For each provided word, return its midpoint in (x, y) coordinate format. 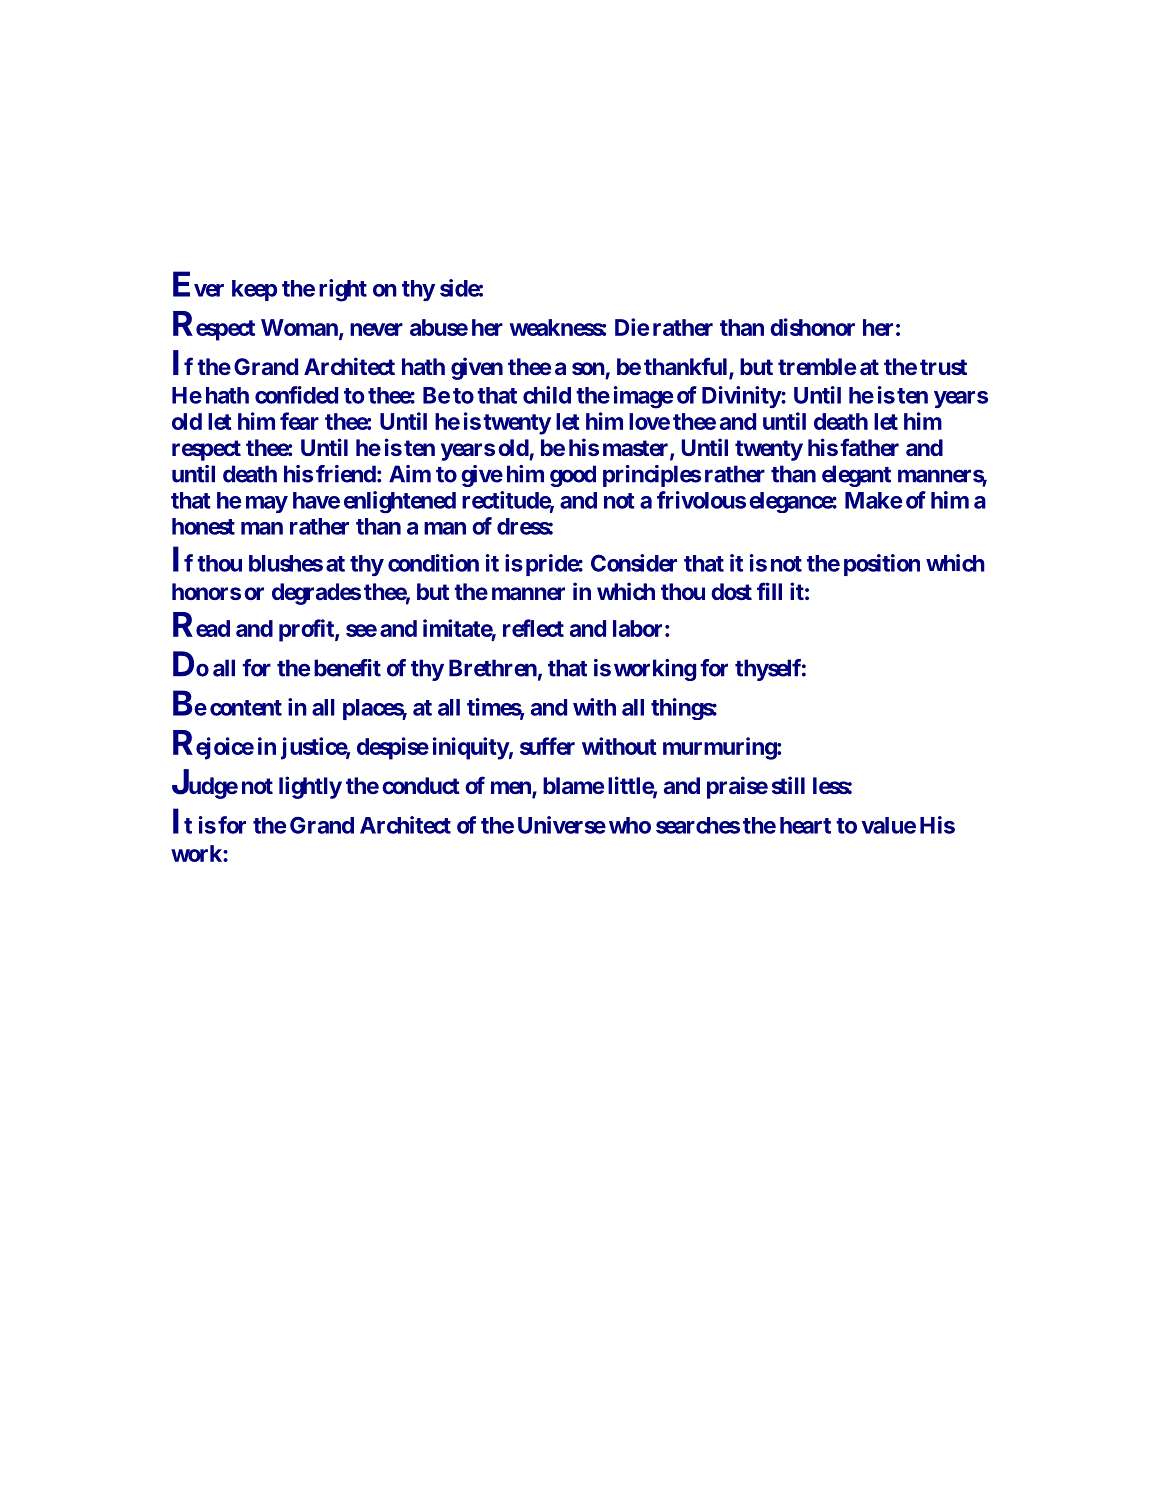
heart (805, 825)
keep (254, 290)
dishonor (812, 327)
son (588, 368)
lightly (310, 787)
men (512, 789)
